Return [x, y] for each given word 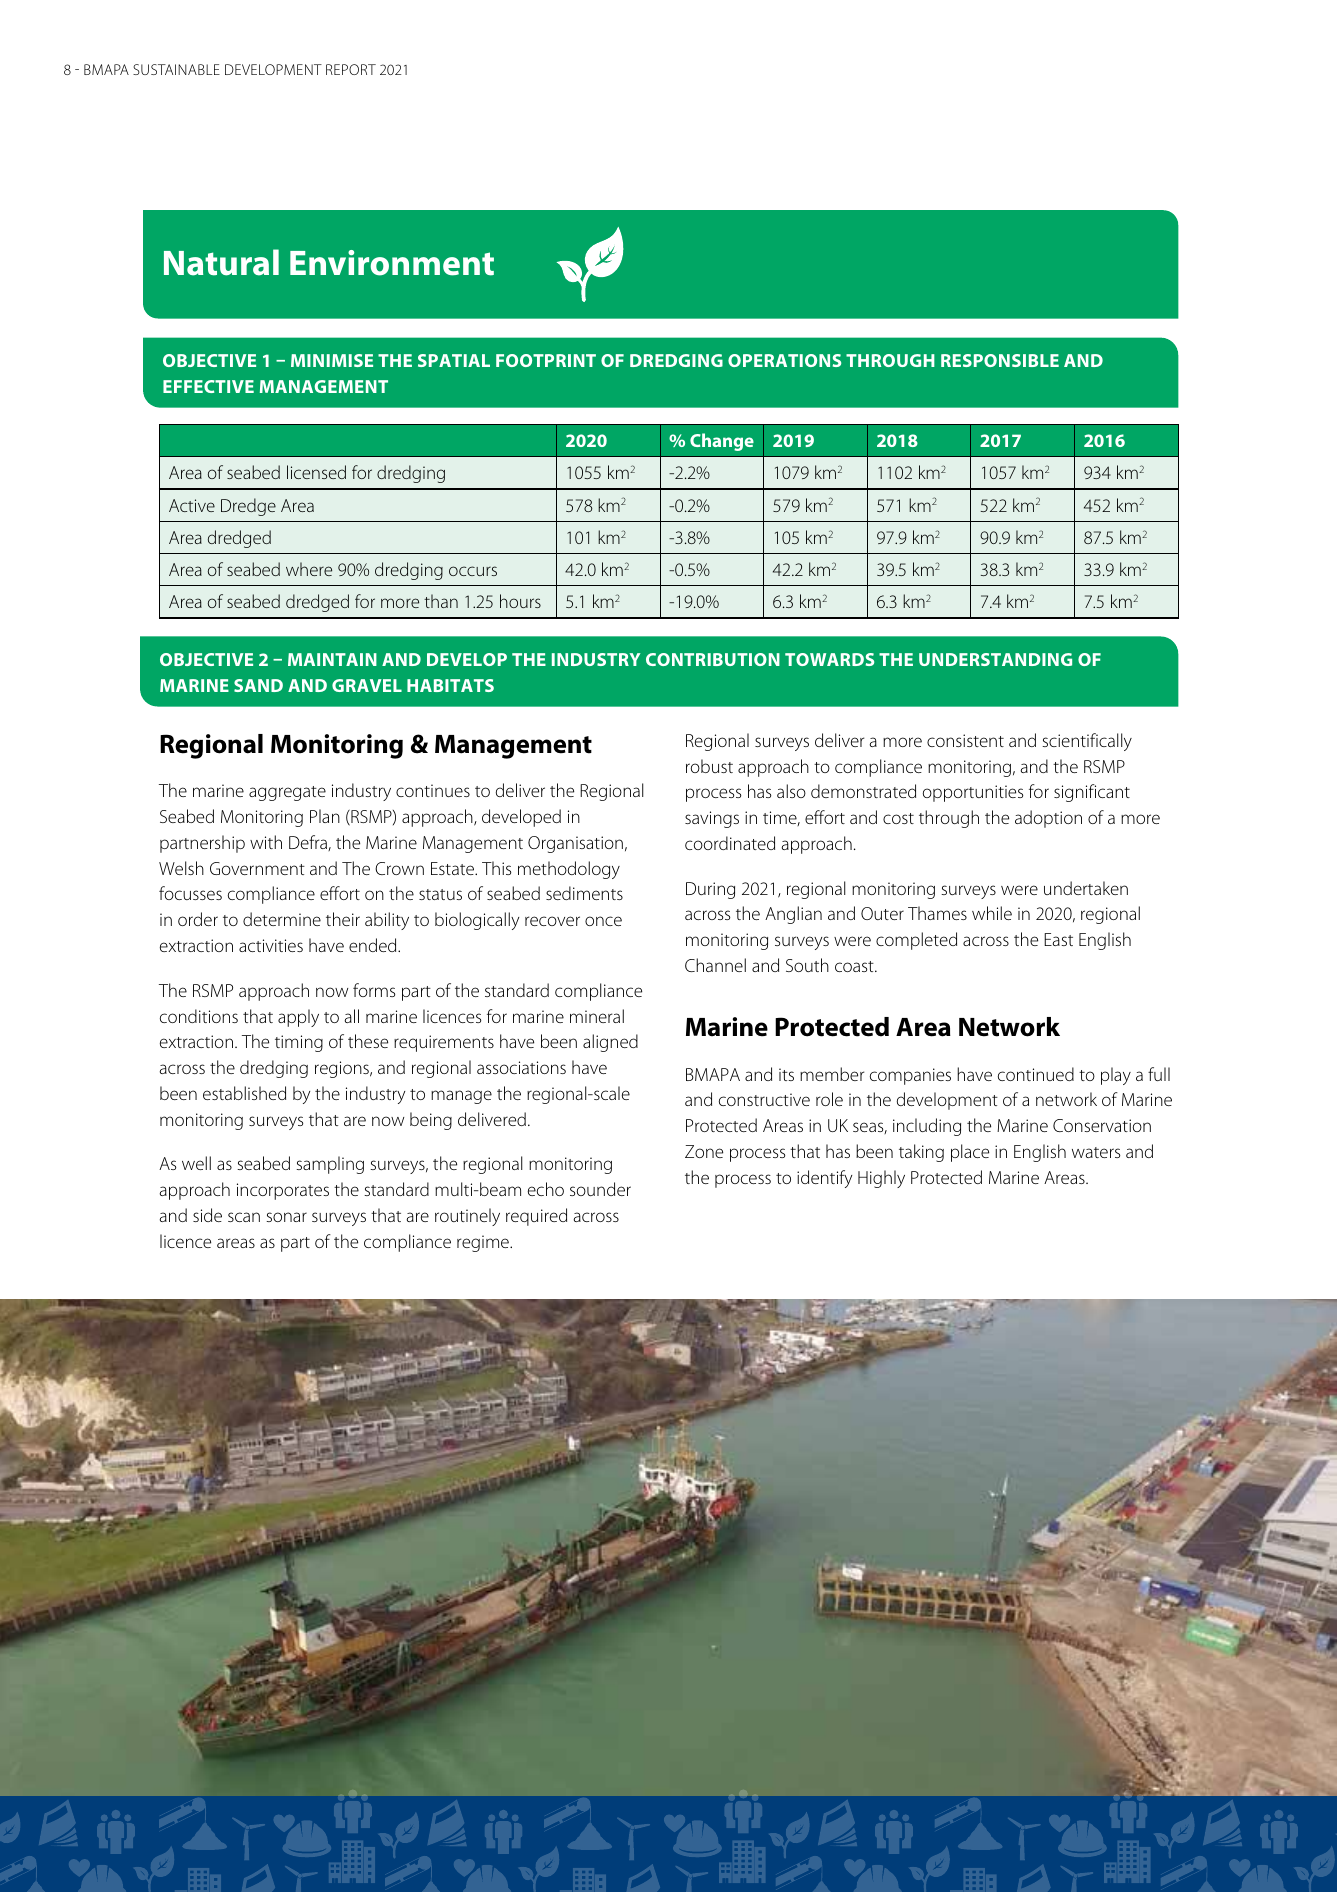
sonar [286, 1217]
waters [1096, 1152]
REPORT [351, 69]
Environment [392, 263]
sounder [600, 1189]
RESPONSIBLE [1000, 360]
